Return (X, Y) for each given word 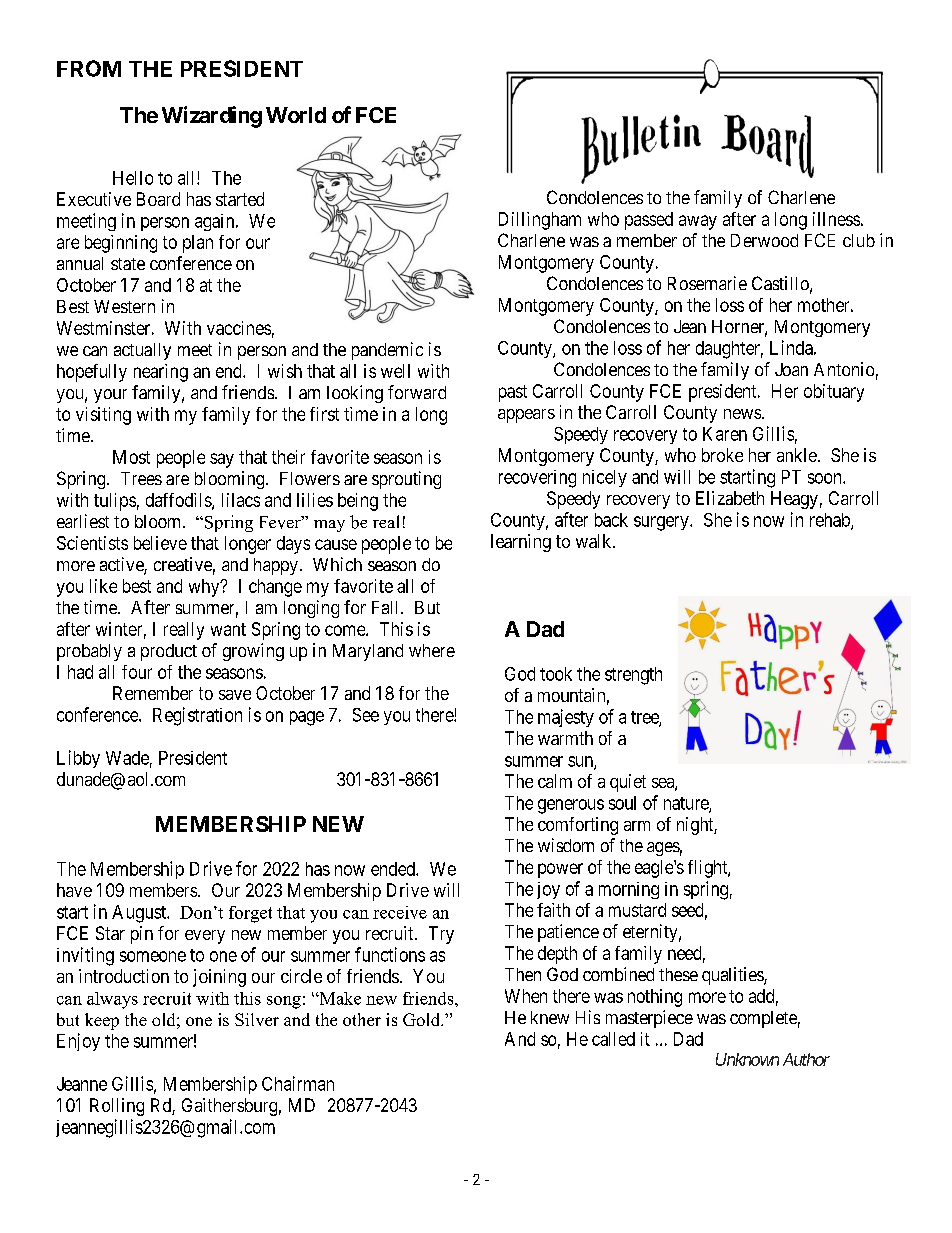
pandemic (387, 351)
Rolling (117, 1107)
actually (142, 351)
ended (394, 869)
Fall (387, 607)
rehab (831, 521)
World (296, 115)
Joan (791, 369)
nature (687, 804)
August (140, 914)
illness (836, 219)
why (205, 588)
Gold (423, 1019)
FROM (89, 68)
